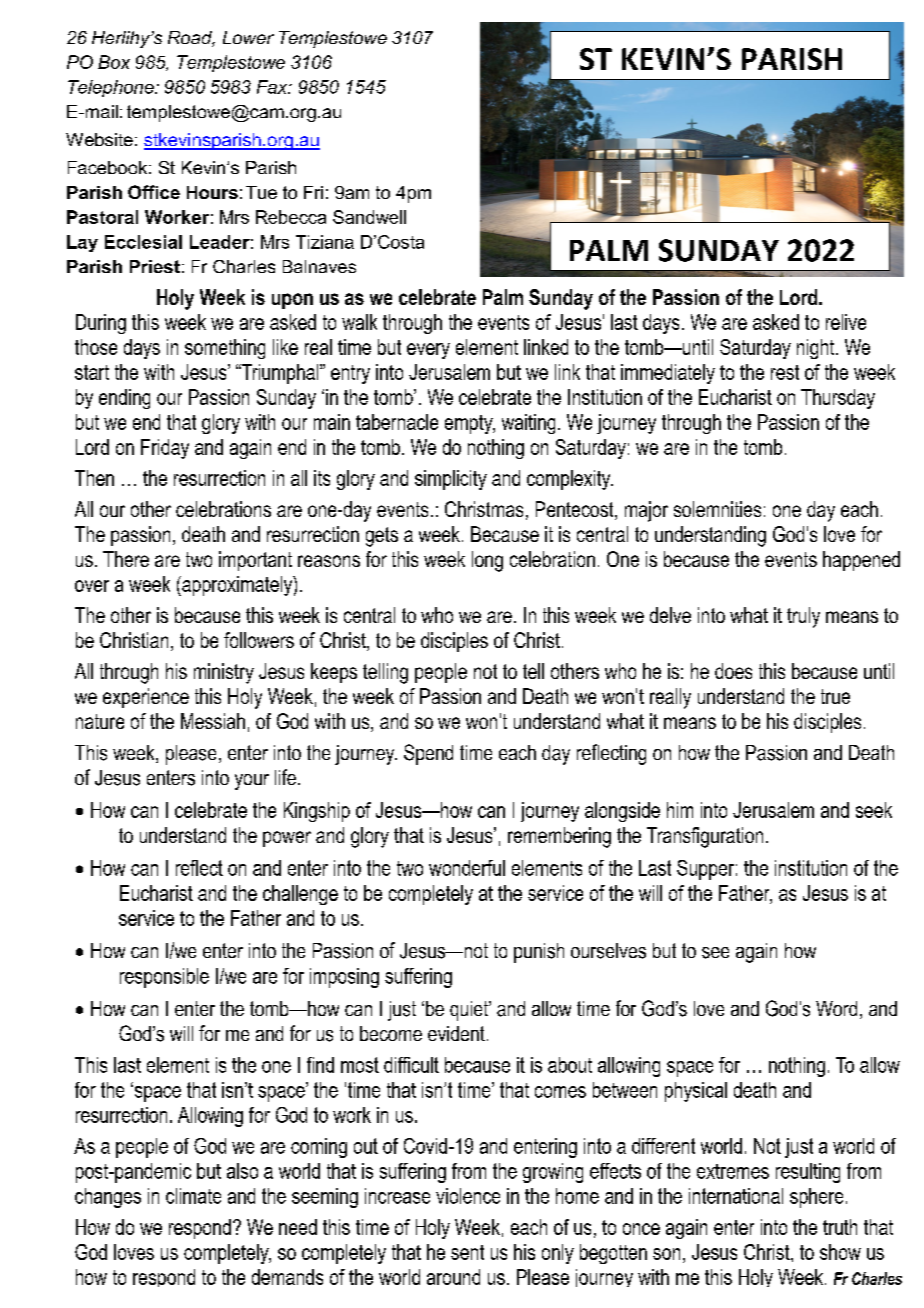 This document has height=1308, width=924. What do you see at coordinates (846, 322) in the document?
I see `relive` at bounding box center [846, 322].
